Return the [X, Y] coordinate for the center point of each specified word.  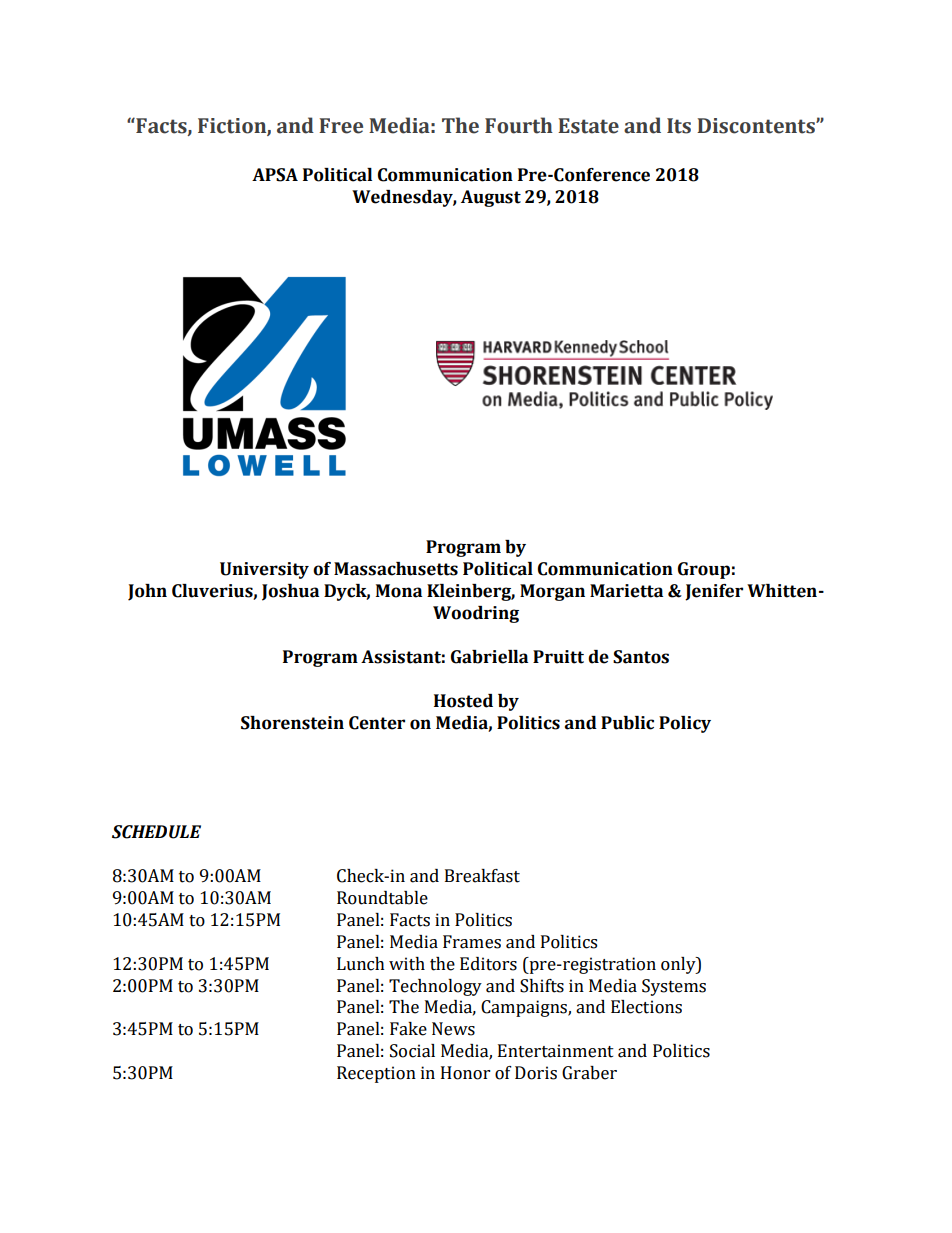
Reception [376, 1074]
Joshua [290, 592]
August [491, 198]
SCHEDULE [156, 832]
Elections [646, 1007]
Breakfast [482, 876]
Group [704, 570]
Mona [399, 591]
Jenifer [714, 592]
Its [679, 126]
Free [341, 126]
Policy [685, 724]
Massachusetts [396, 569]
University [264, 570]
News [453, 1029]
